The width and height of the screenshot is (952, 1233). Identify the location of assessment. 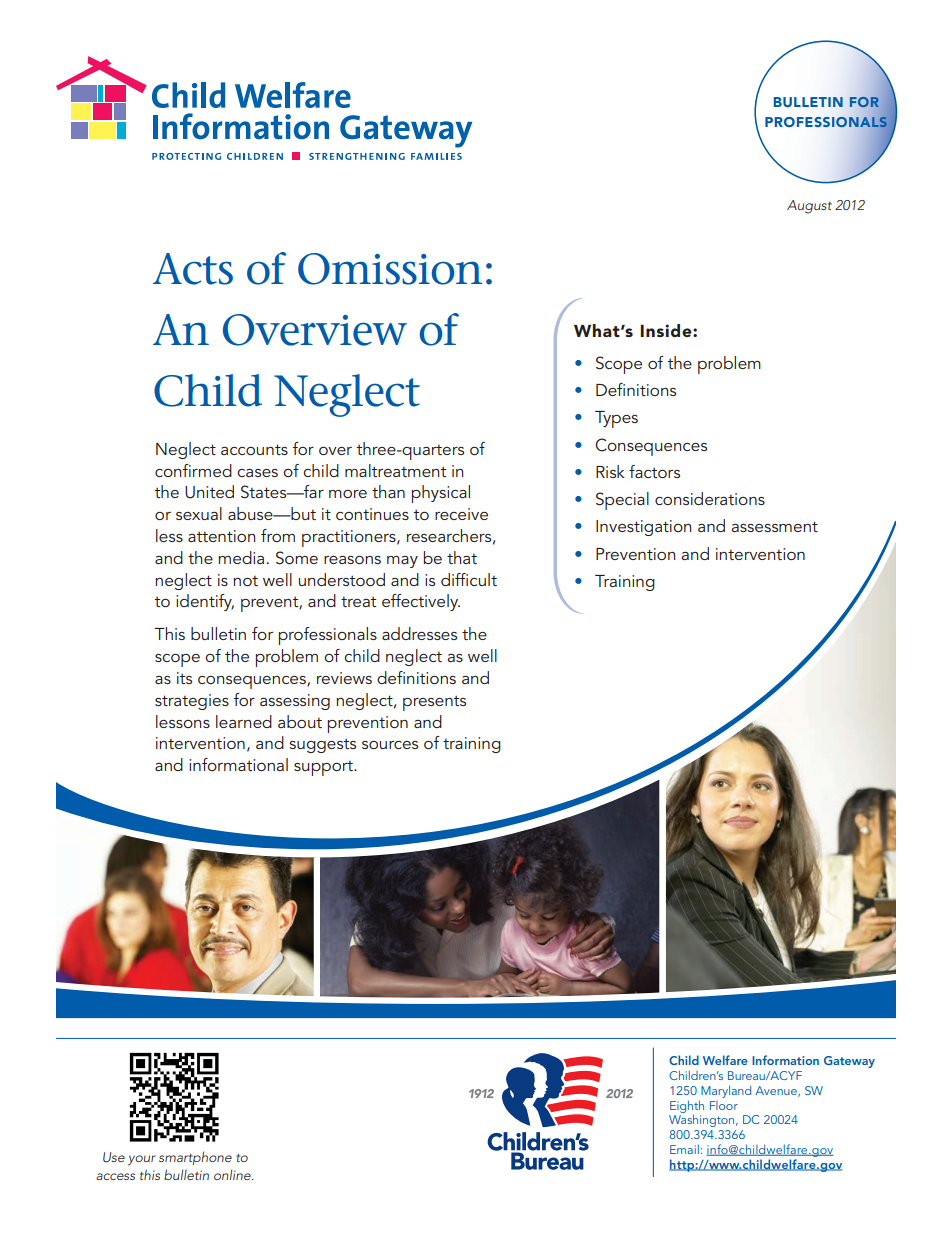
(774, 526).
